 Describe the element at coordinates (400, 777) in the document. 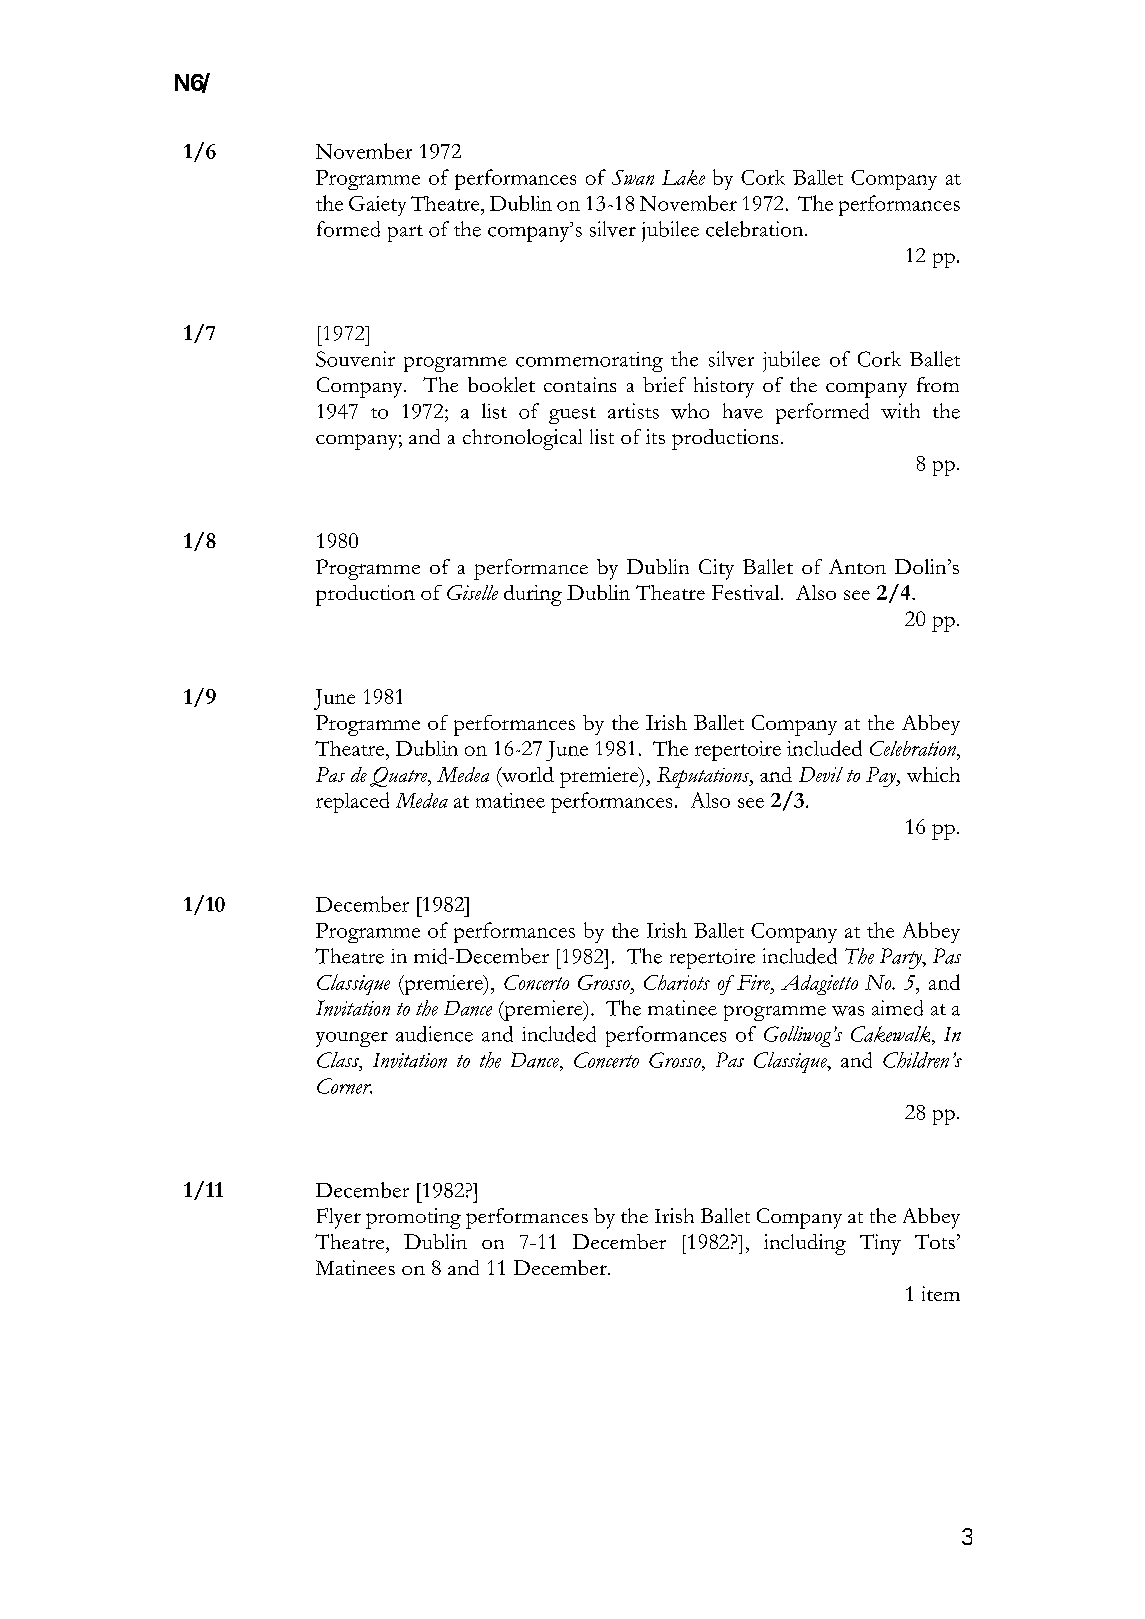

I see `Quatre` at that location.
